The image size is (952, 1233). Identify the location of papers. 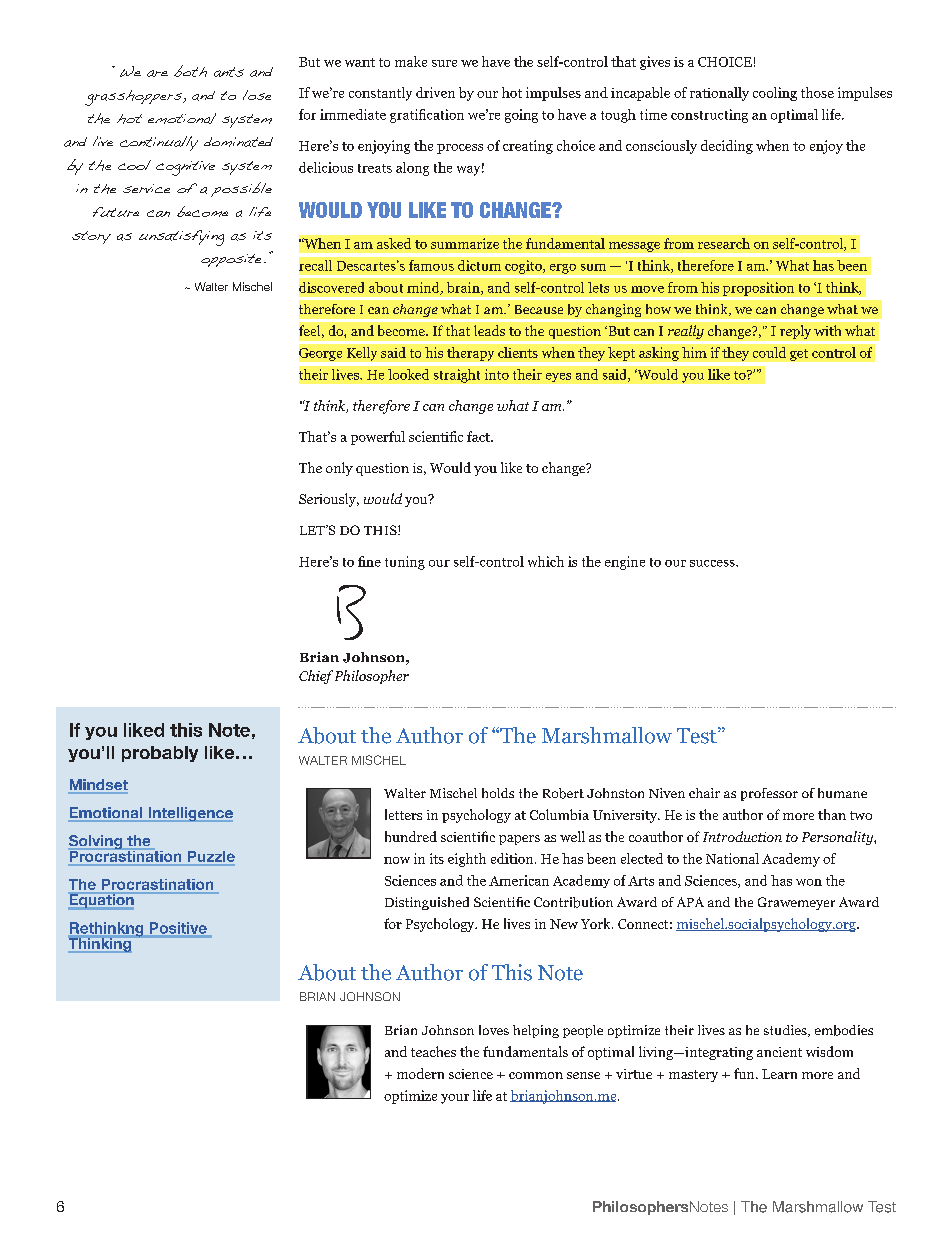
(519, 840).
